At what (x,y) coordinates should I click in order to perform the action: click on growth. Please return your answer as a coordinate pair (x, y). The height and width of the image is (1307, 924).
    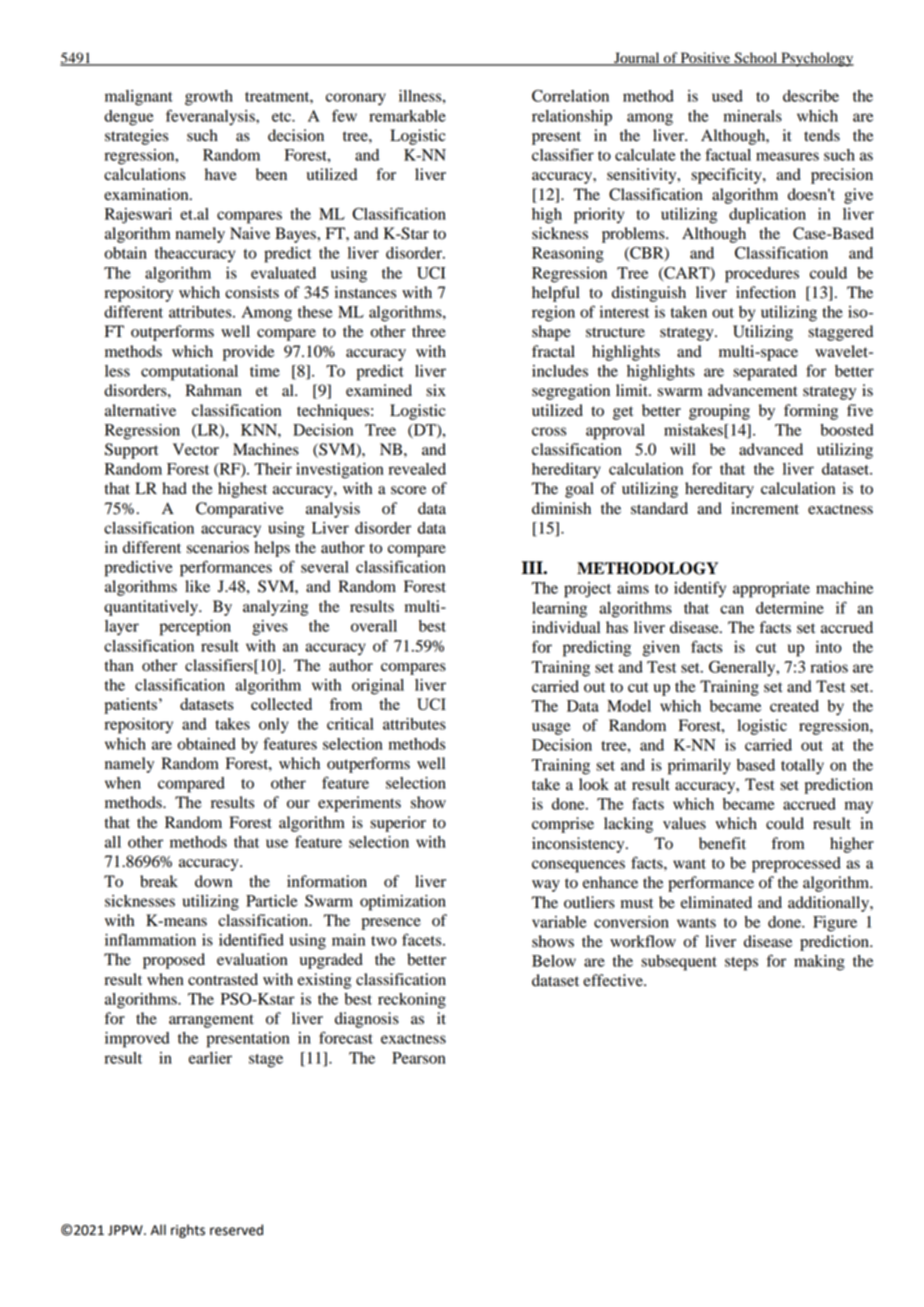
    Looking at the image, I should click on (209, 98).
